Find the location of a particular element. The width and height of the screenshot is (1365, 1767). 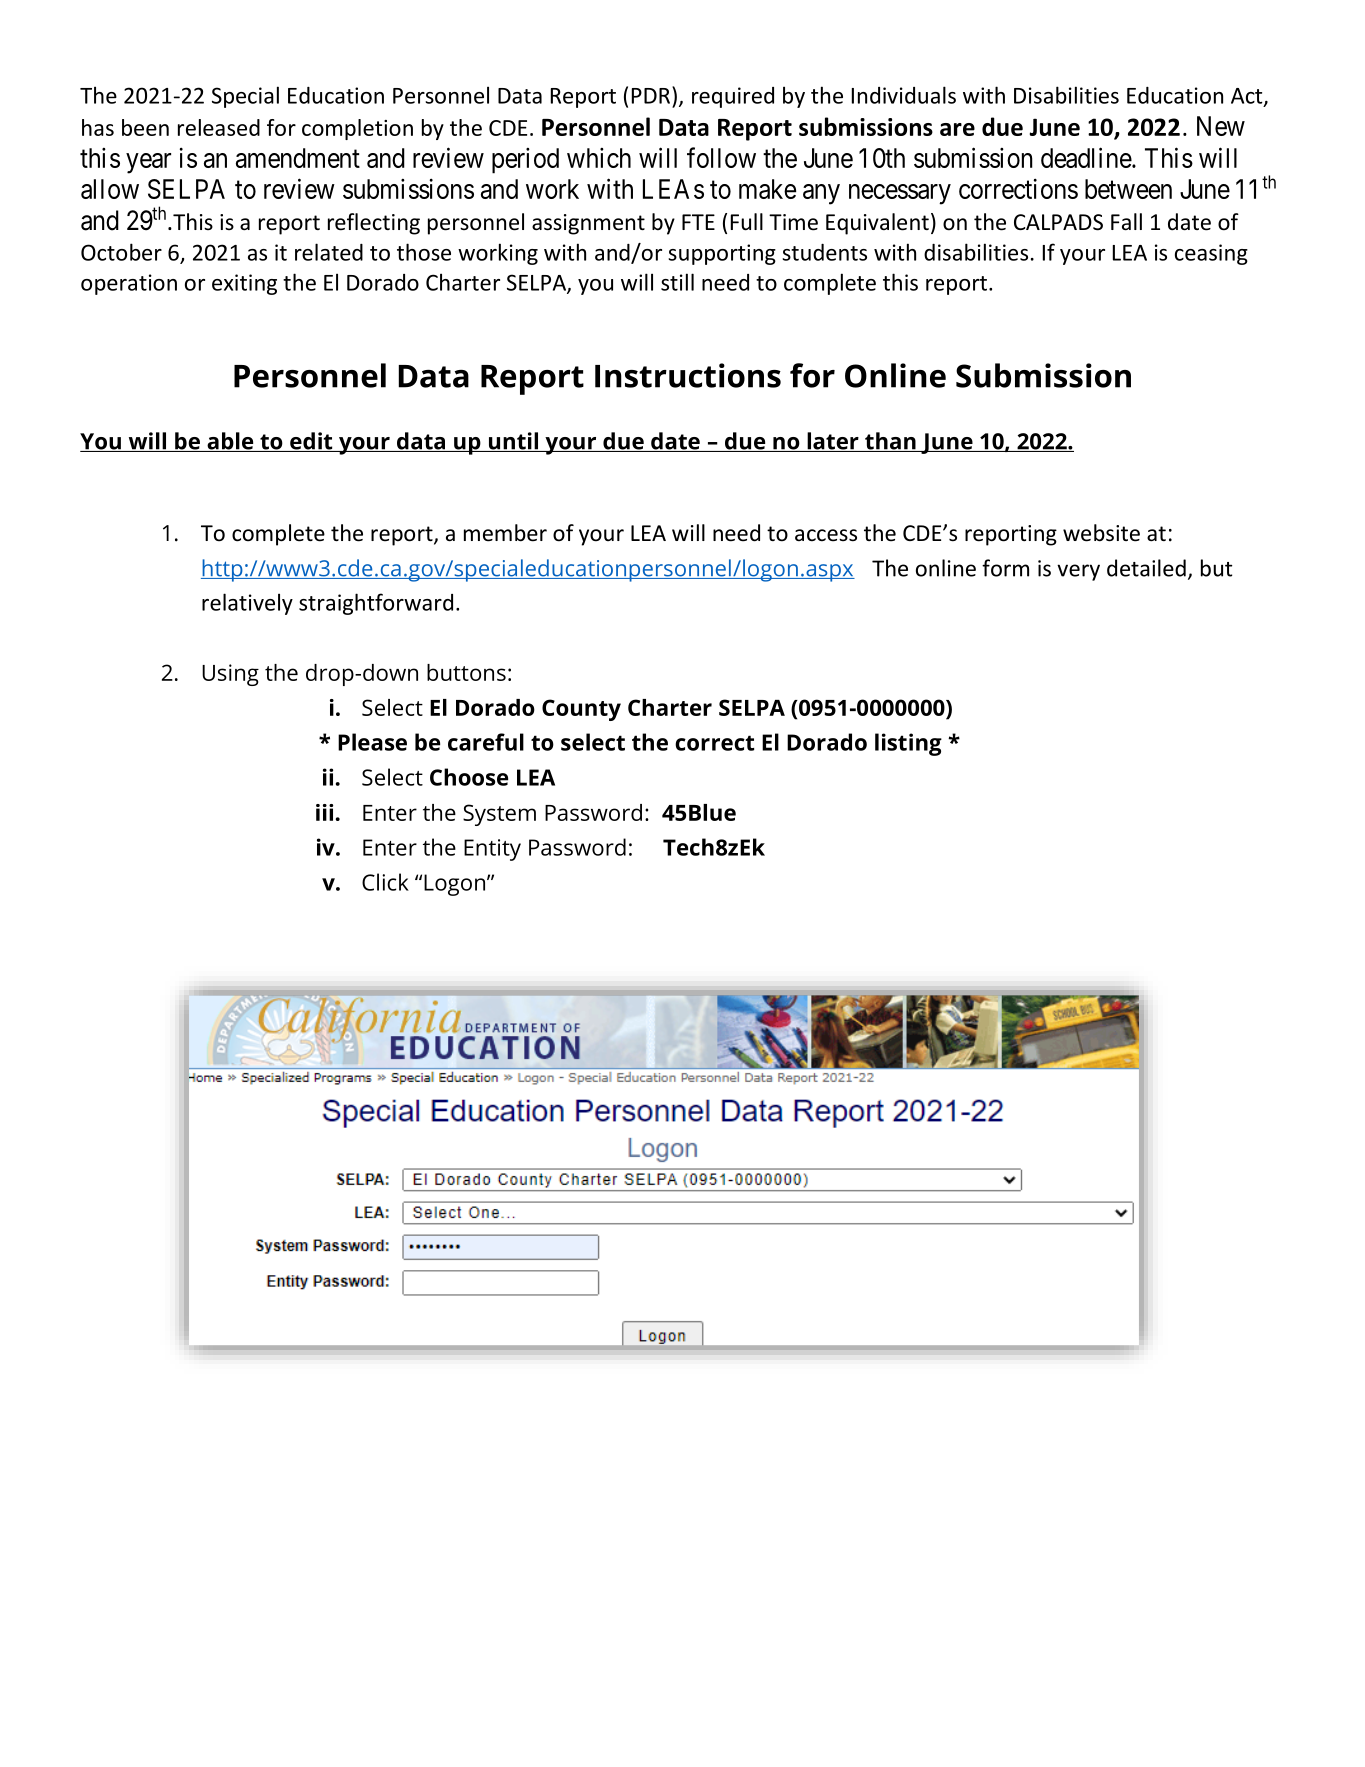

Using is located at coordinates (230, 675).
